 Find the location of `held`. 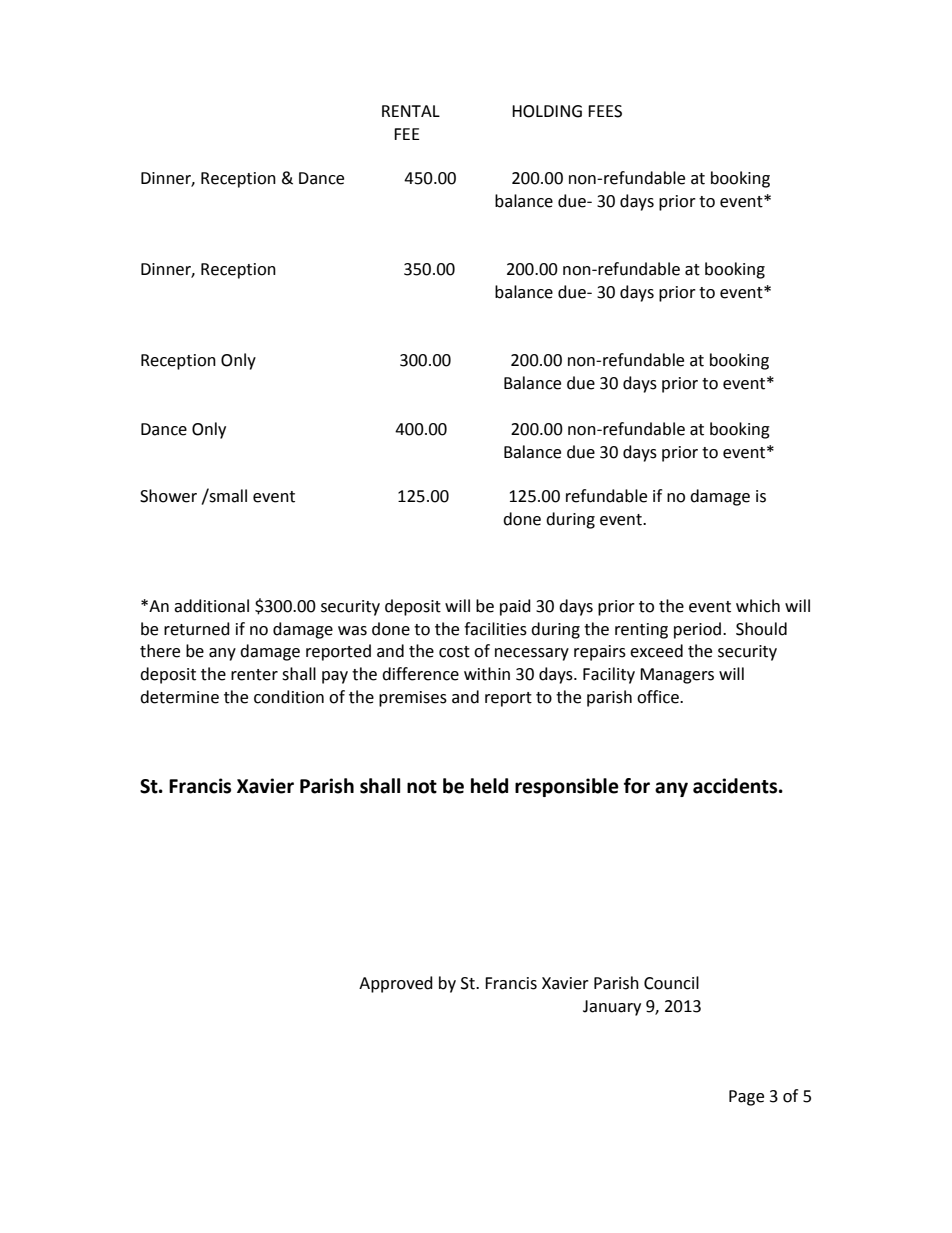

held is located at coordinates (489, 786).
